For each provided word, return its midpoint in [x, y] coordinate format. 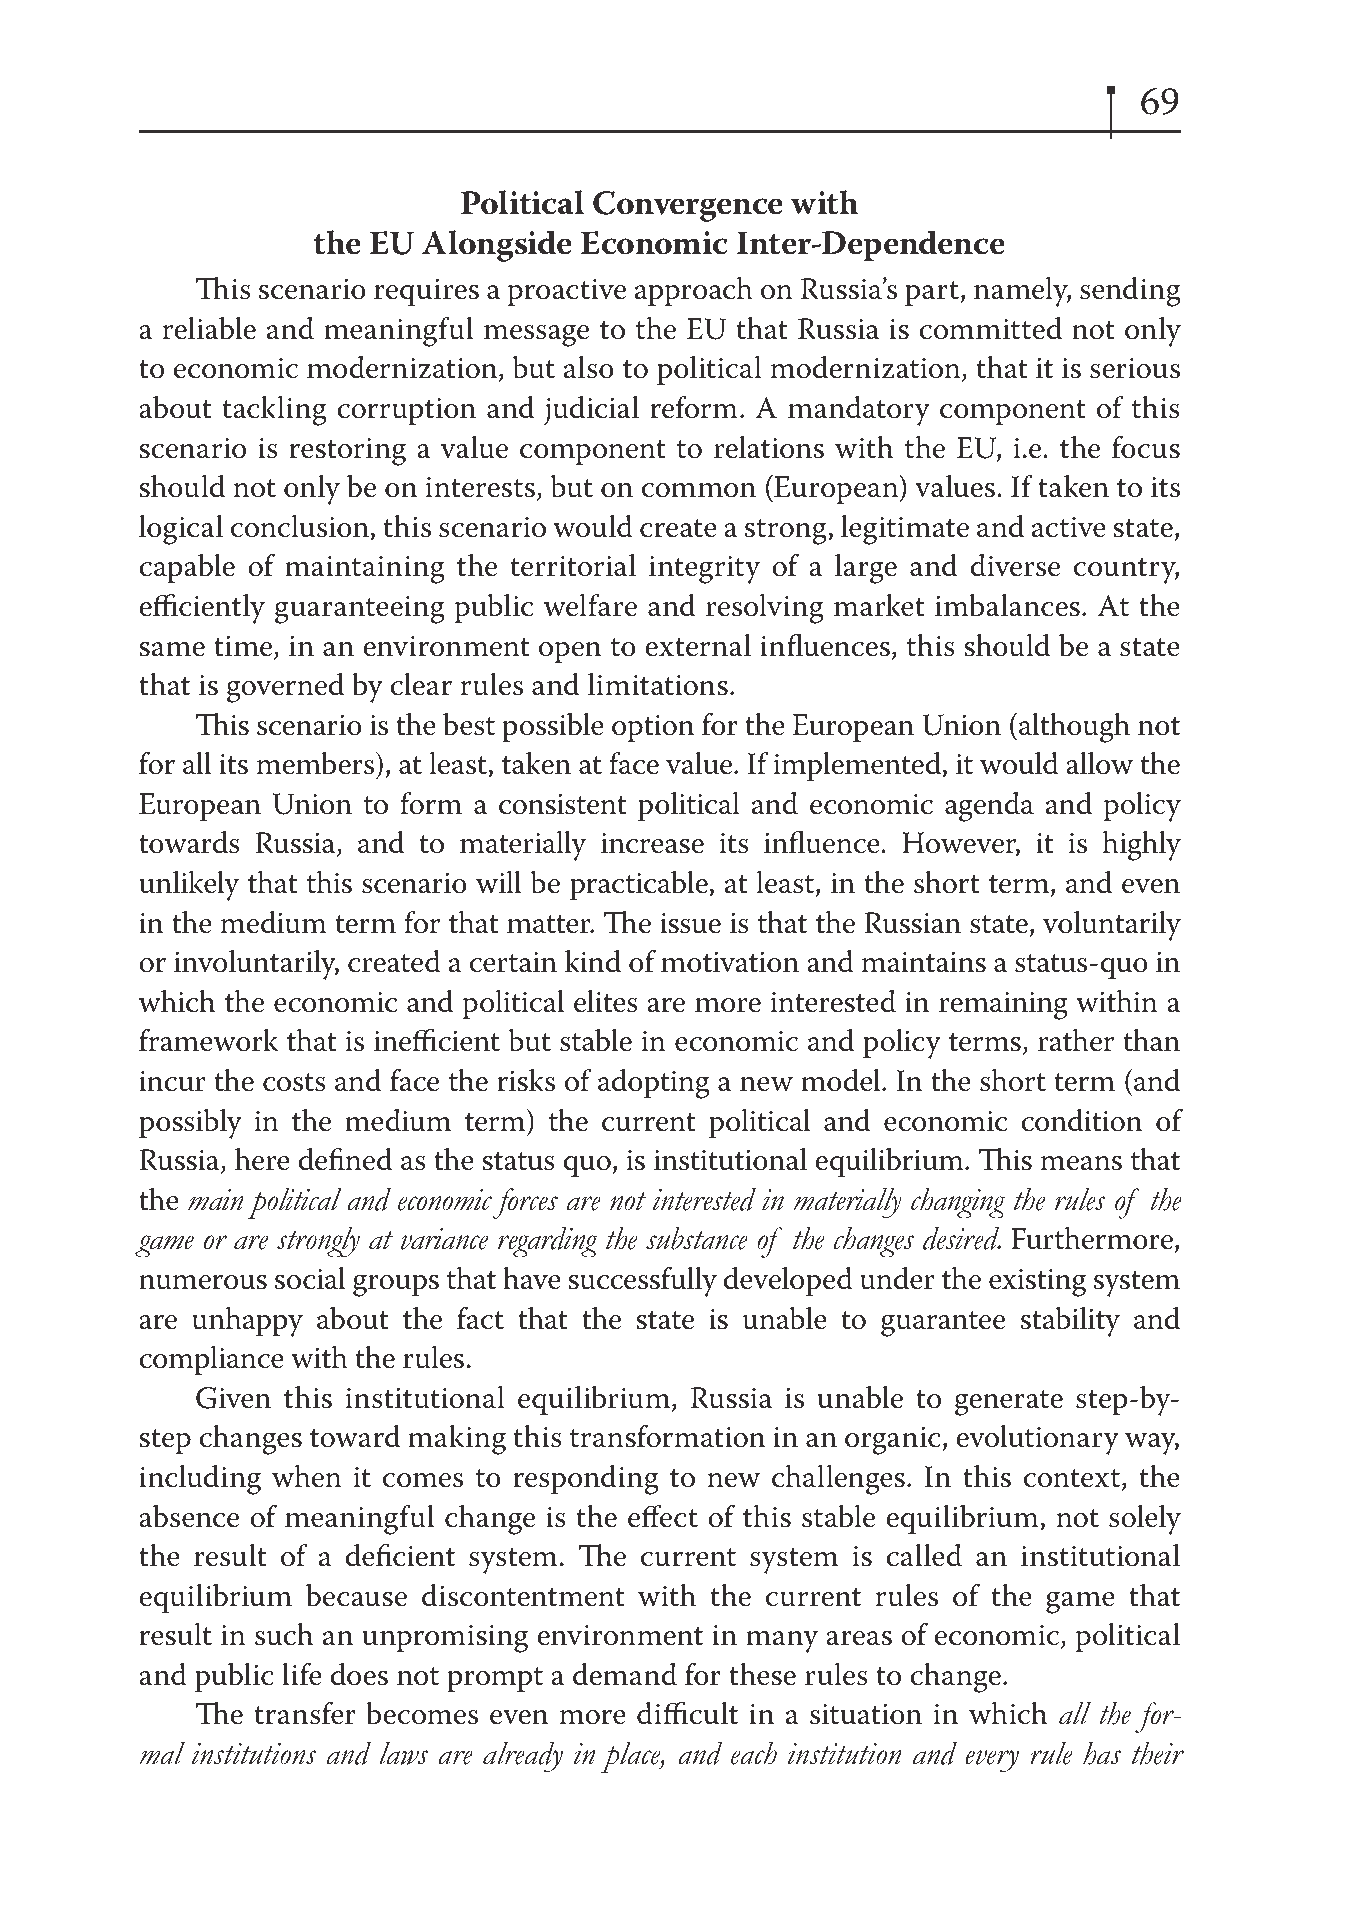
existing [1037, 1282]
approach [694, 291]
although [1074, 728]
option [653, 728]
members [317, 763]
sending [1130, 292]
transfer [305, 1713]
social [310, 1278]
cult [712, 1713]
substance [697, 1238]
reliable [209, 328]
